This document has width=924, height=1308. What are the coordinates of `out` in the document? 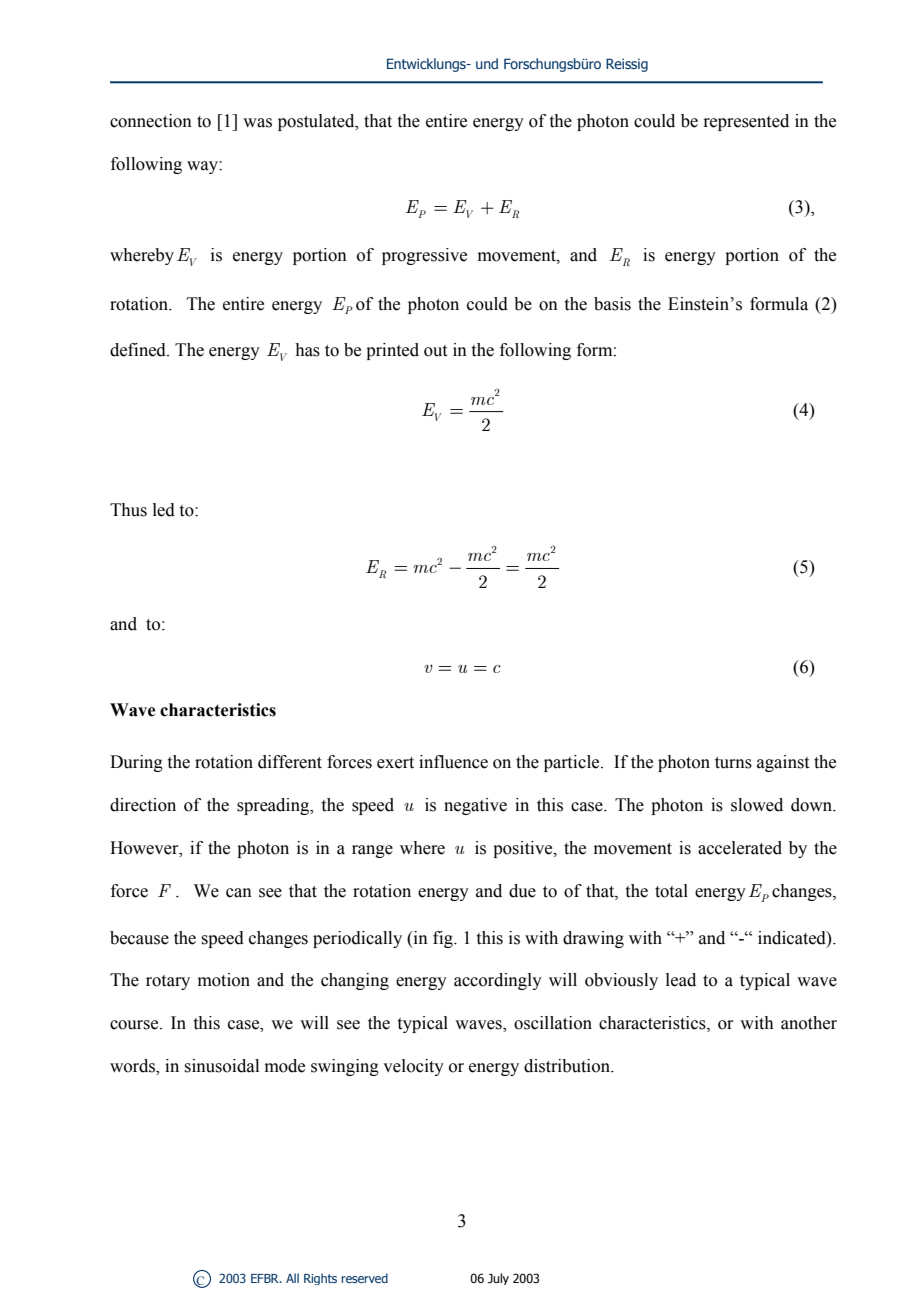 It's located at (435, 351).
